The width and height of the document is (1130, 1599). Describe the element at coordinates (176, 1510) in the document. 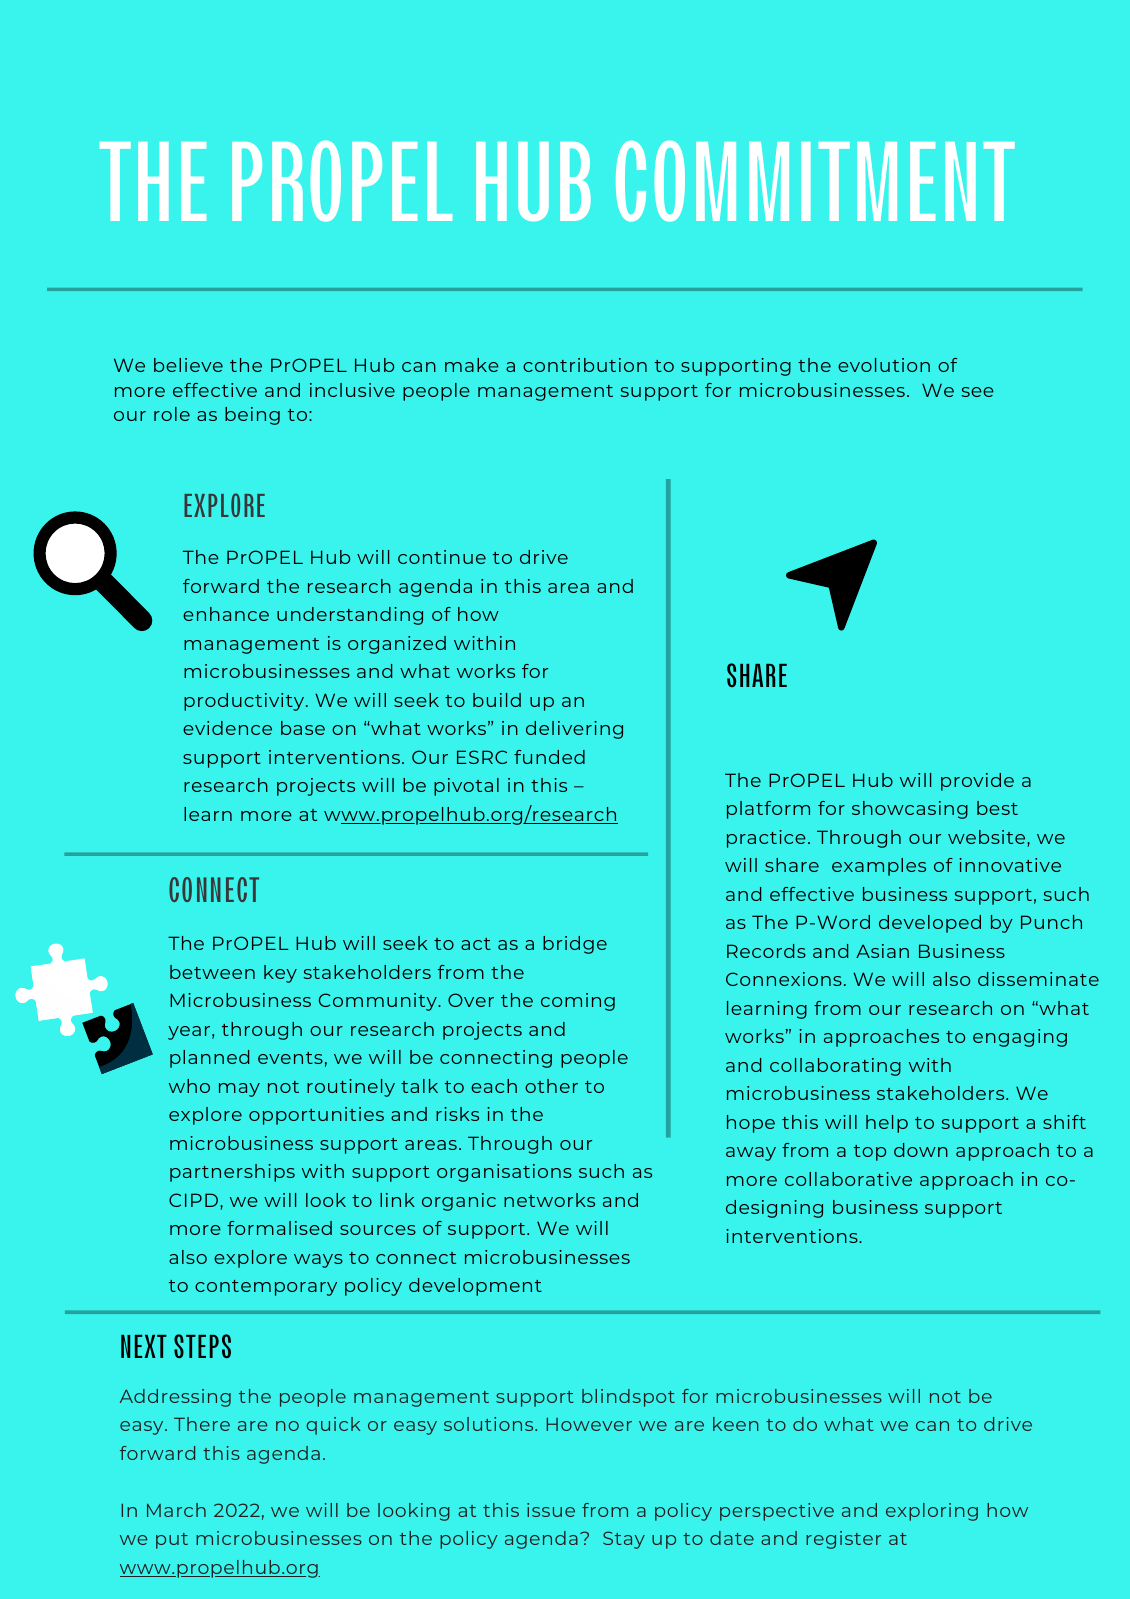

I see `March` at that location.
